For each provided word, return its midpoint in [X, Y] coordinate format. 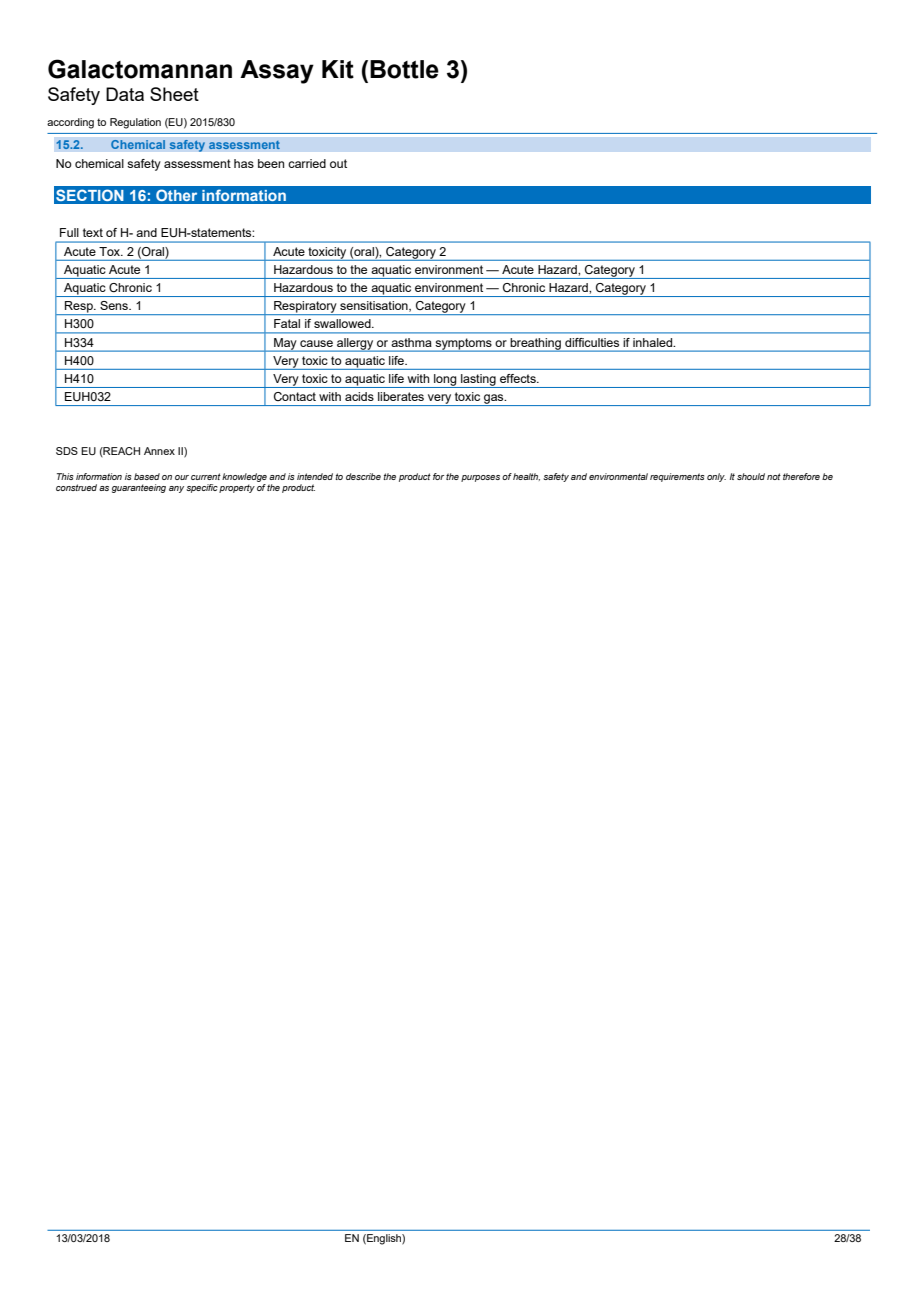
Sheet [174, 94]
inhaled [654, 342]
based [147, 476]
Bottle [404, 69]
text [93, 232]
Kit [338, 69]
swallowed [343, 323]
